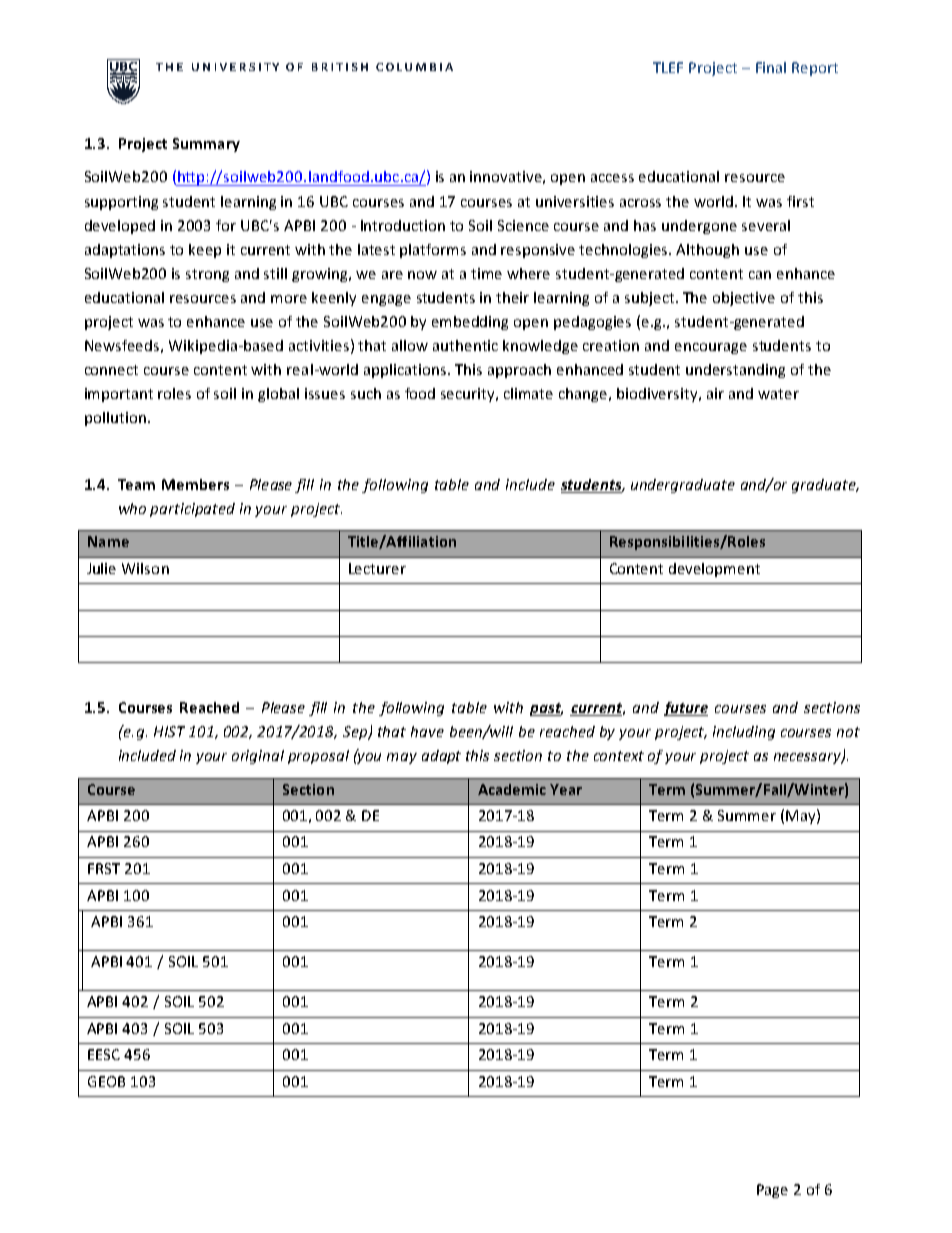 The height and width of the page is (1233, 952). I want to click on Page, so click(772, 1191).
